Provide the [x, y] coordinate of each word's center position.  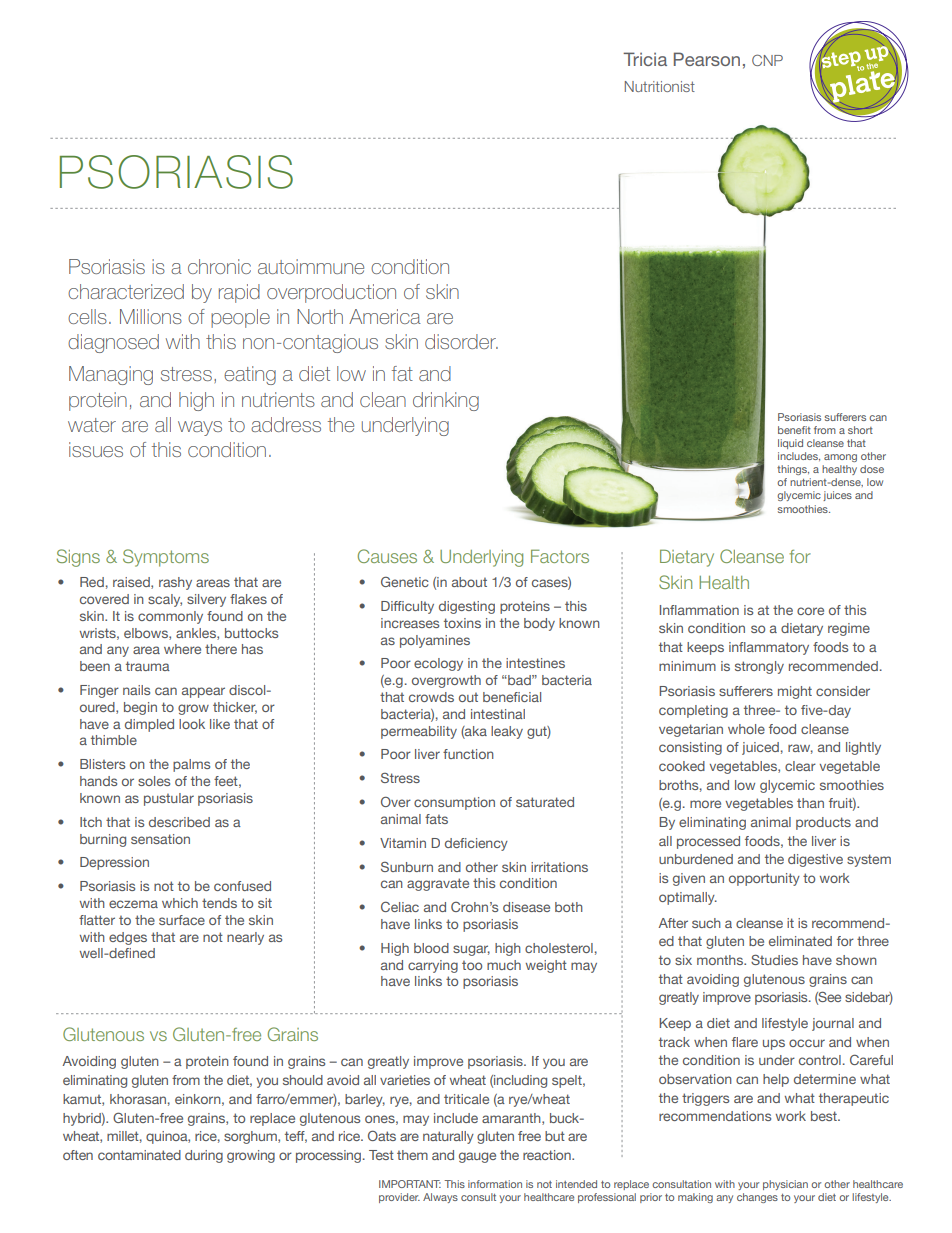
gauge [477, 1157]
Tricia [645, 59]
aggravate [438, 884]
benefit [794, 430]
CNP [767, 60]
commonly [170, 617]
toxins [462, 623]
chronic [219, 266]
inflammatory [769, 648]
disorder [461, 341]
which [180, 903]
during [204, 1156]
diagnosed [113, 343]
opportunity [764, 879]
